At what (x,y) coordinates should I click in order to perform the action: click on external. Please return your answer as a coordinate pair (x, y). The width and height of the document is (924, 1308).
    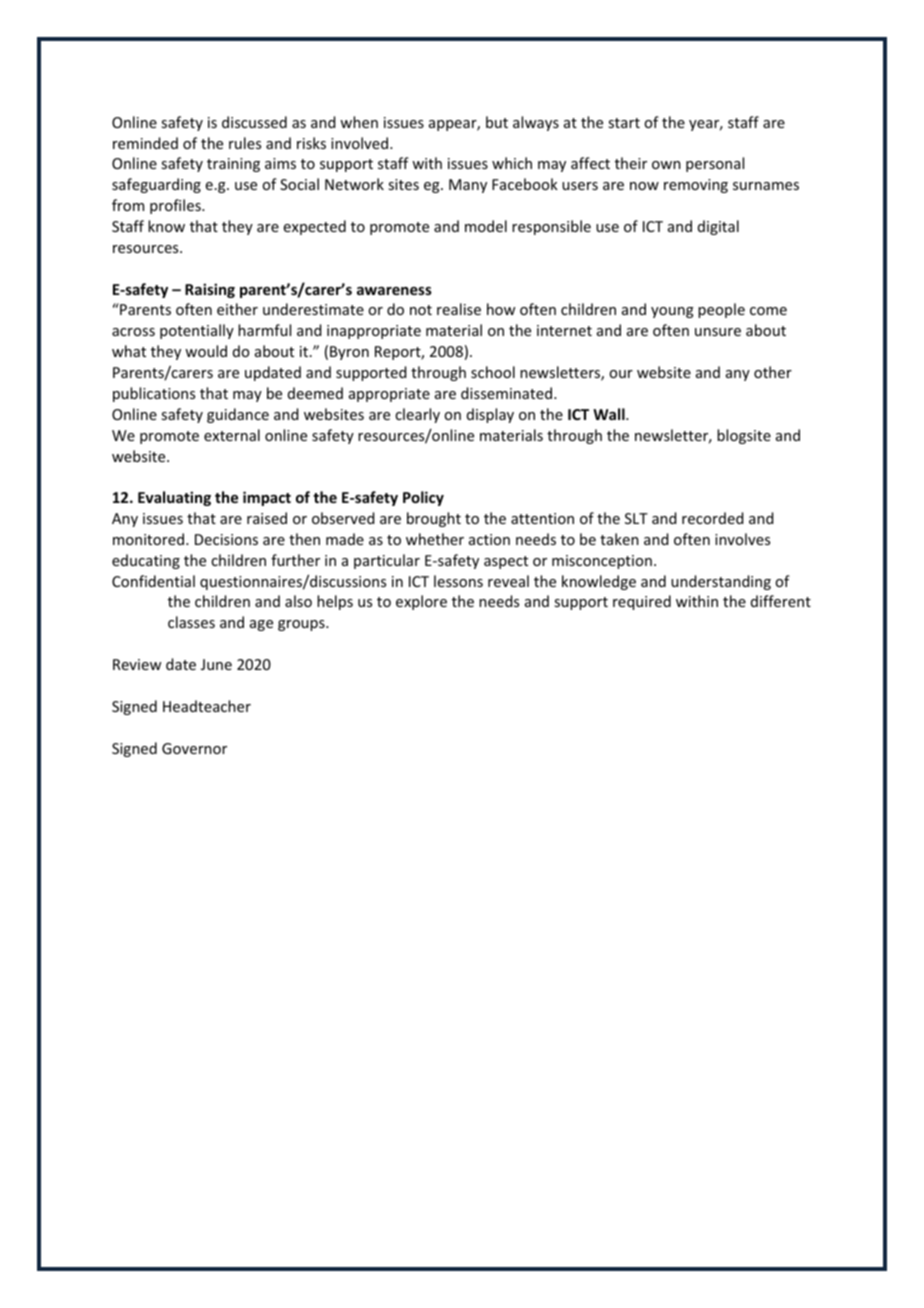
    Looking at the image, I should click on (232, 435).
